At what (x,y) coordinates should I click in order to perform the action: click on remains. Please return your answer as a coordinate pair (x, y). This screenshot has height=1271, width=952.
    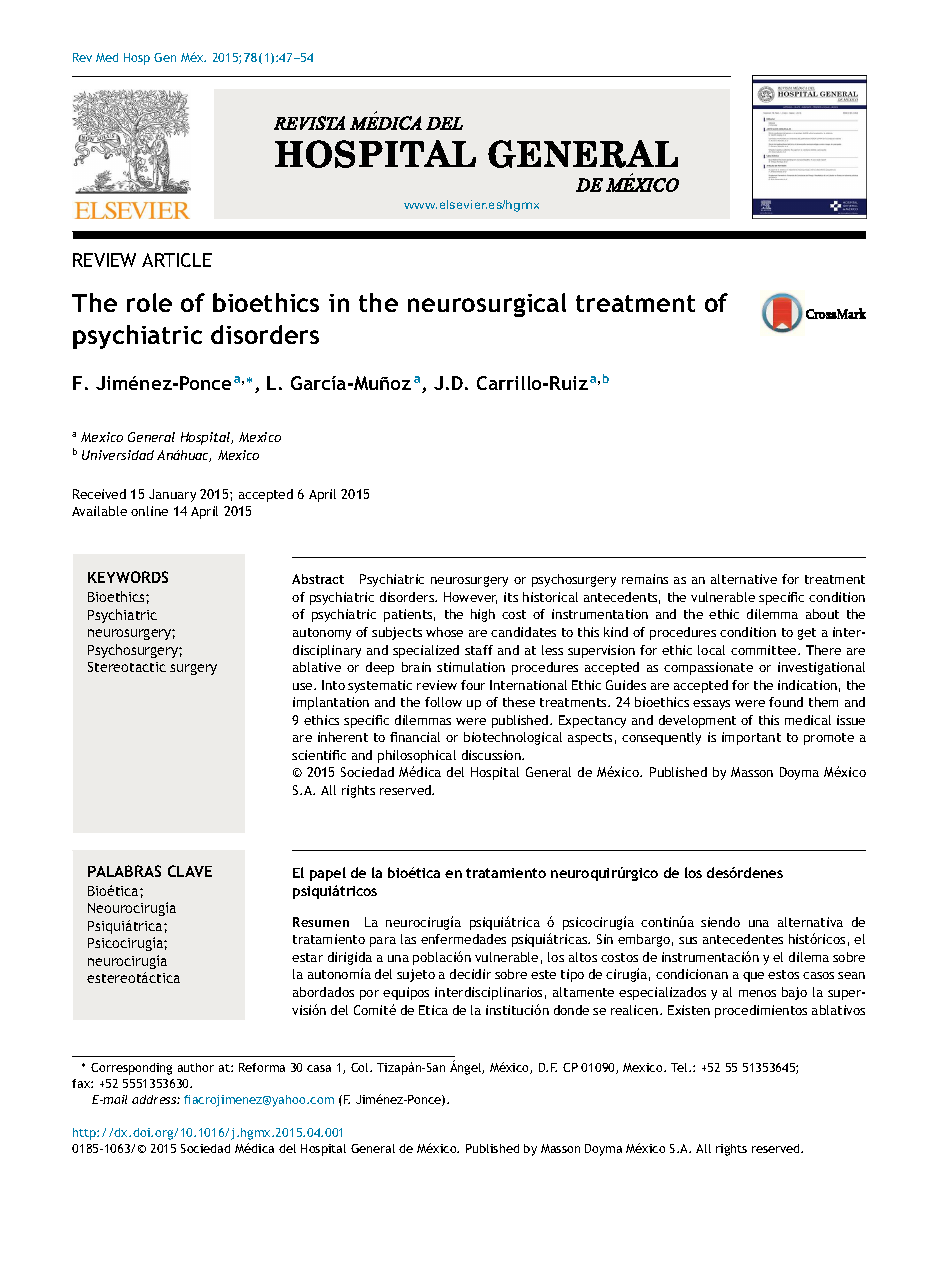
    Looking at the image, I should click on (645, 579).
